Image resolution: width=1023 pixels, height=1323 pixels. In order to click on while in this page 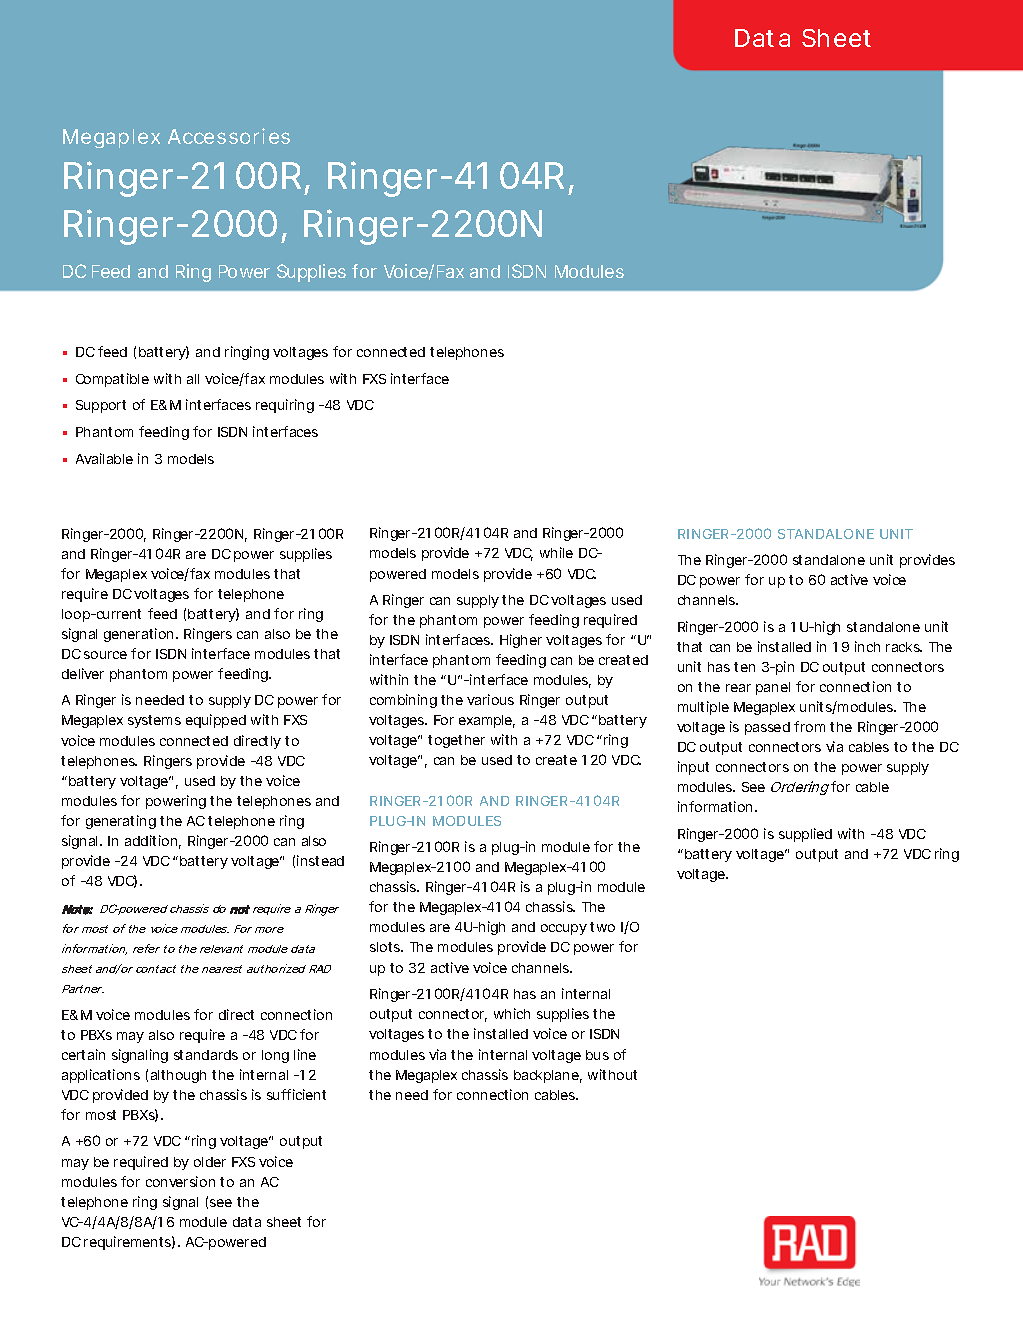, I will do `click(556, 552)`.
